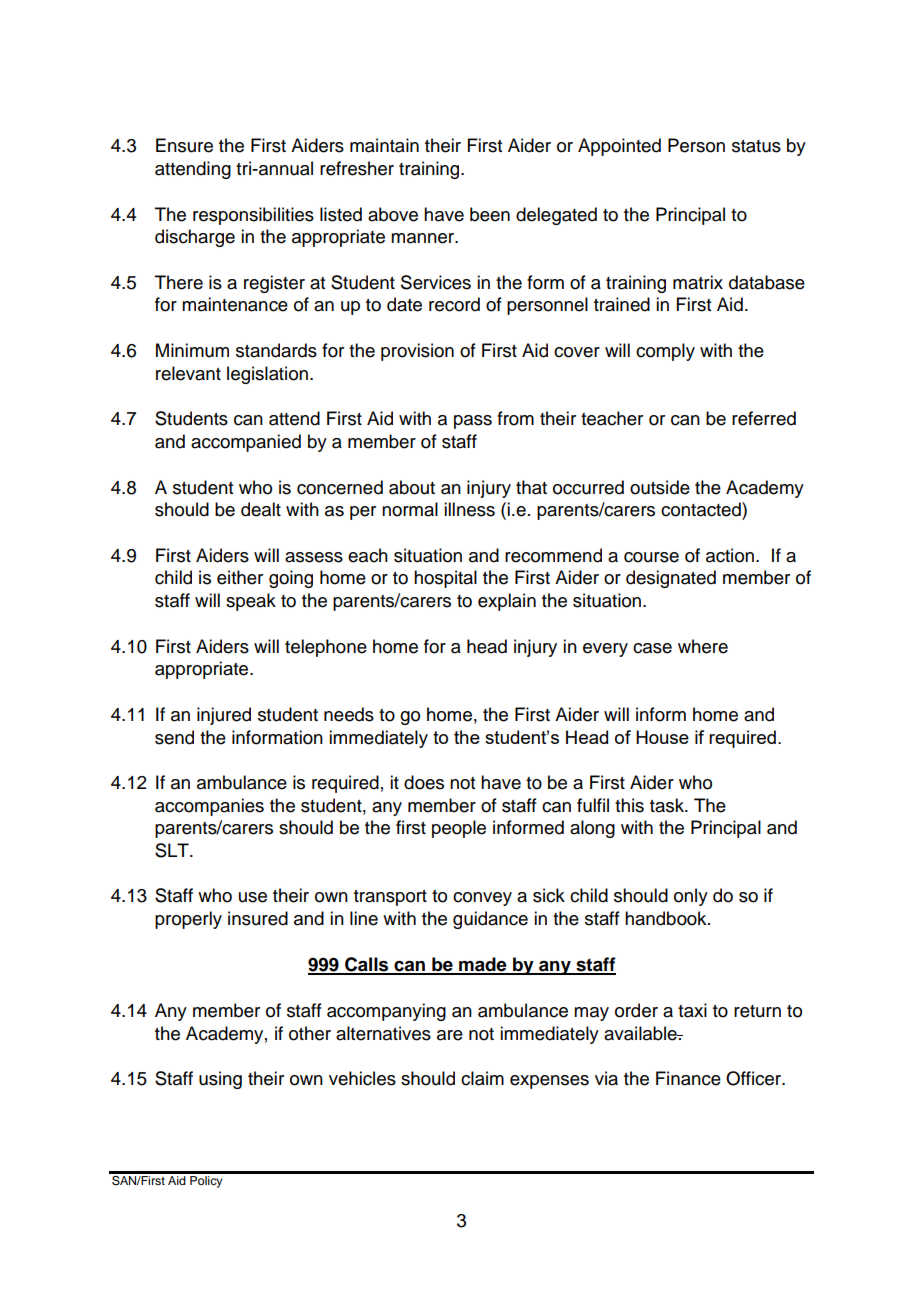  What do you see at coordinates (490, 214) in the document?
I see `been` at bounding box center [490, 214].
